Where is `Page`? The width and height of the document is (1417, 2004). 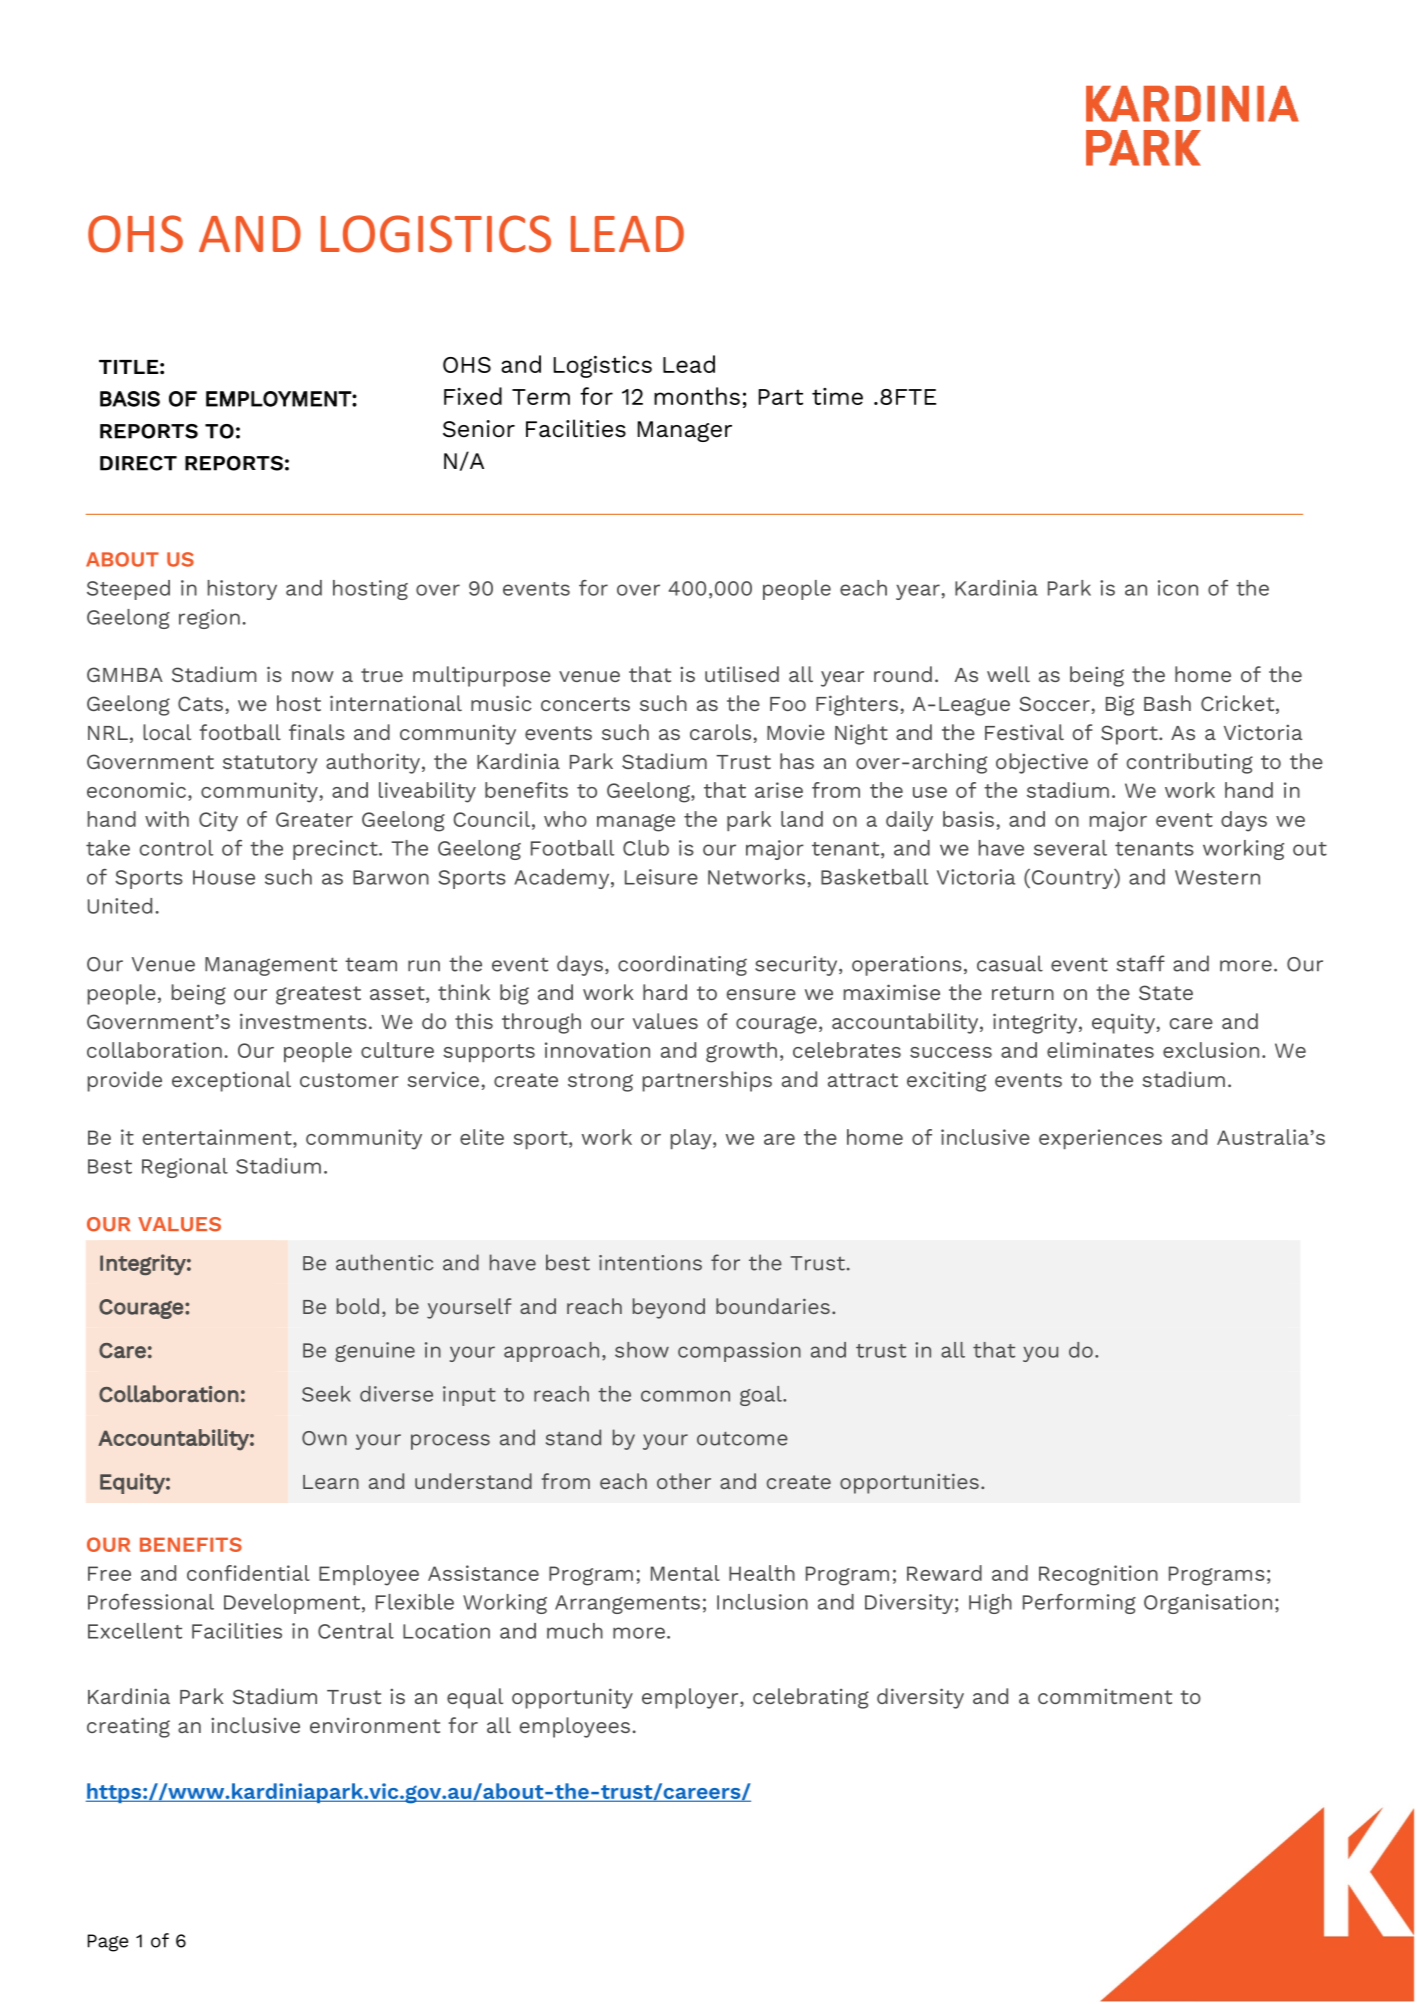 Page is located at coordinates (108, 1943).
